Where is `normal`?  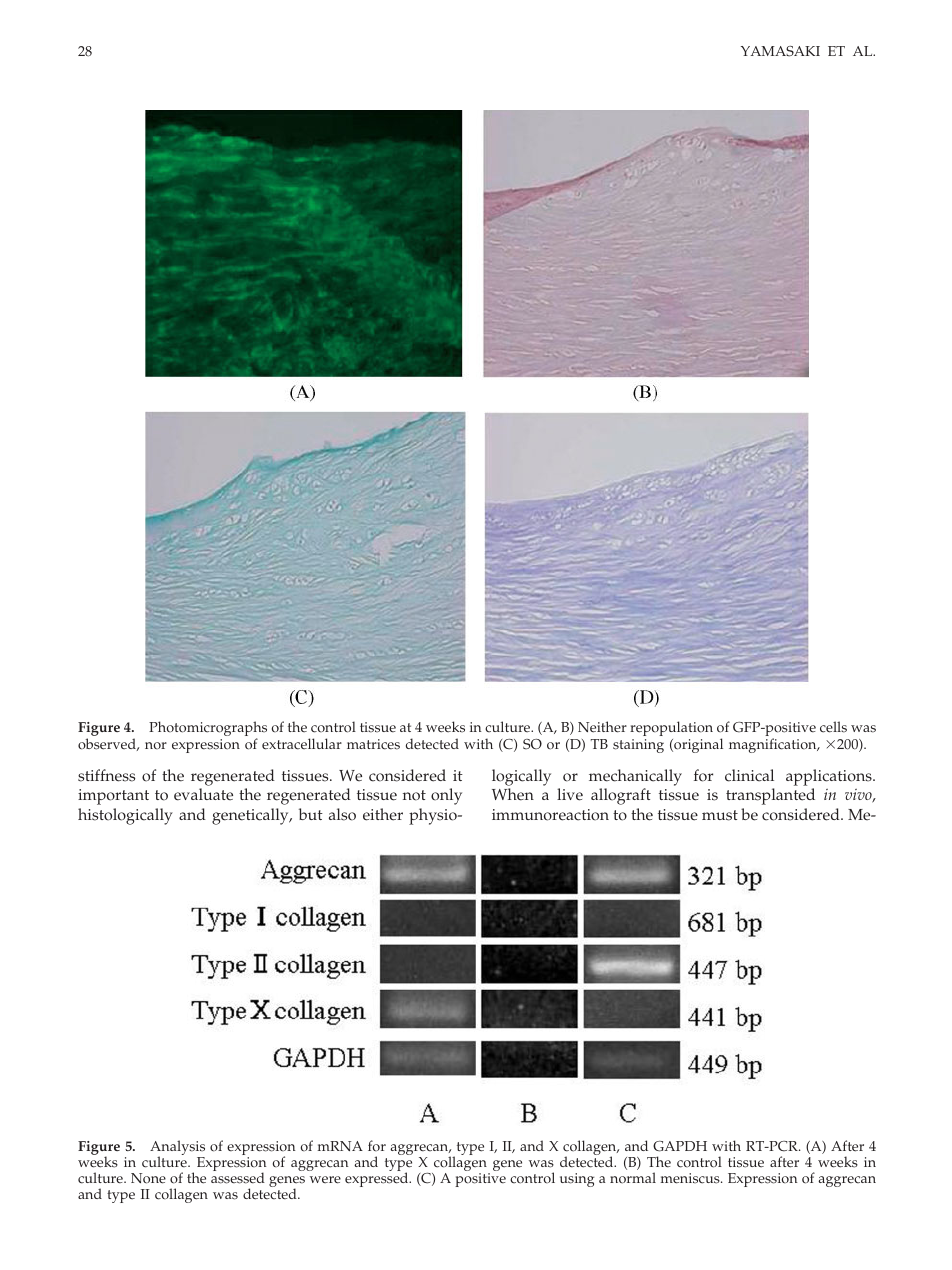 normal is located at coordinates (633, 1178).
